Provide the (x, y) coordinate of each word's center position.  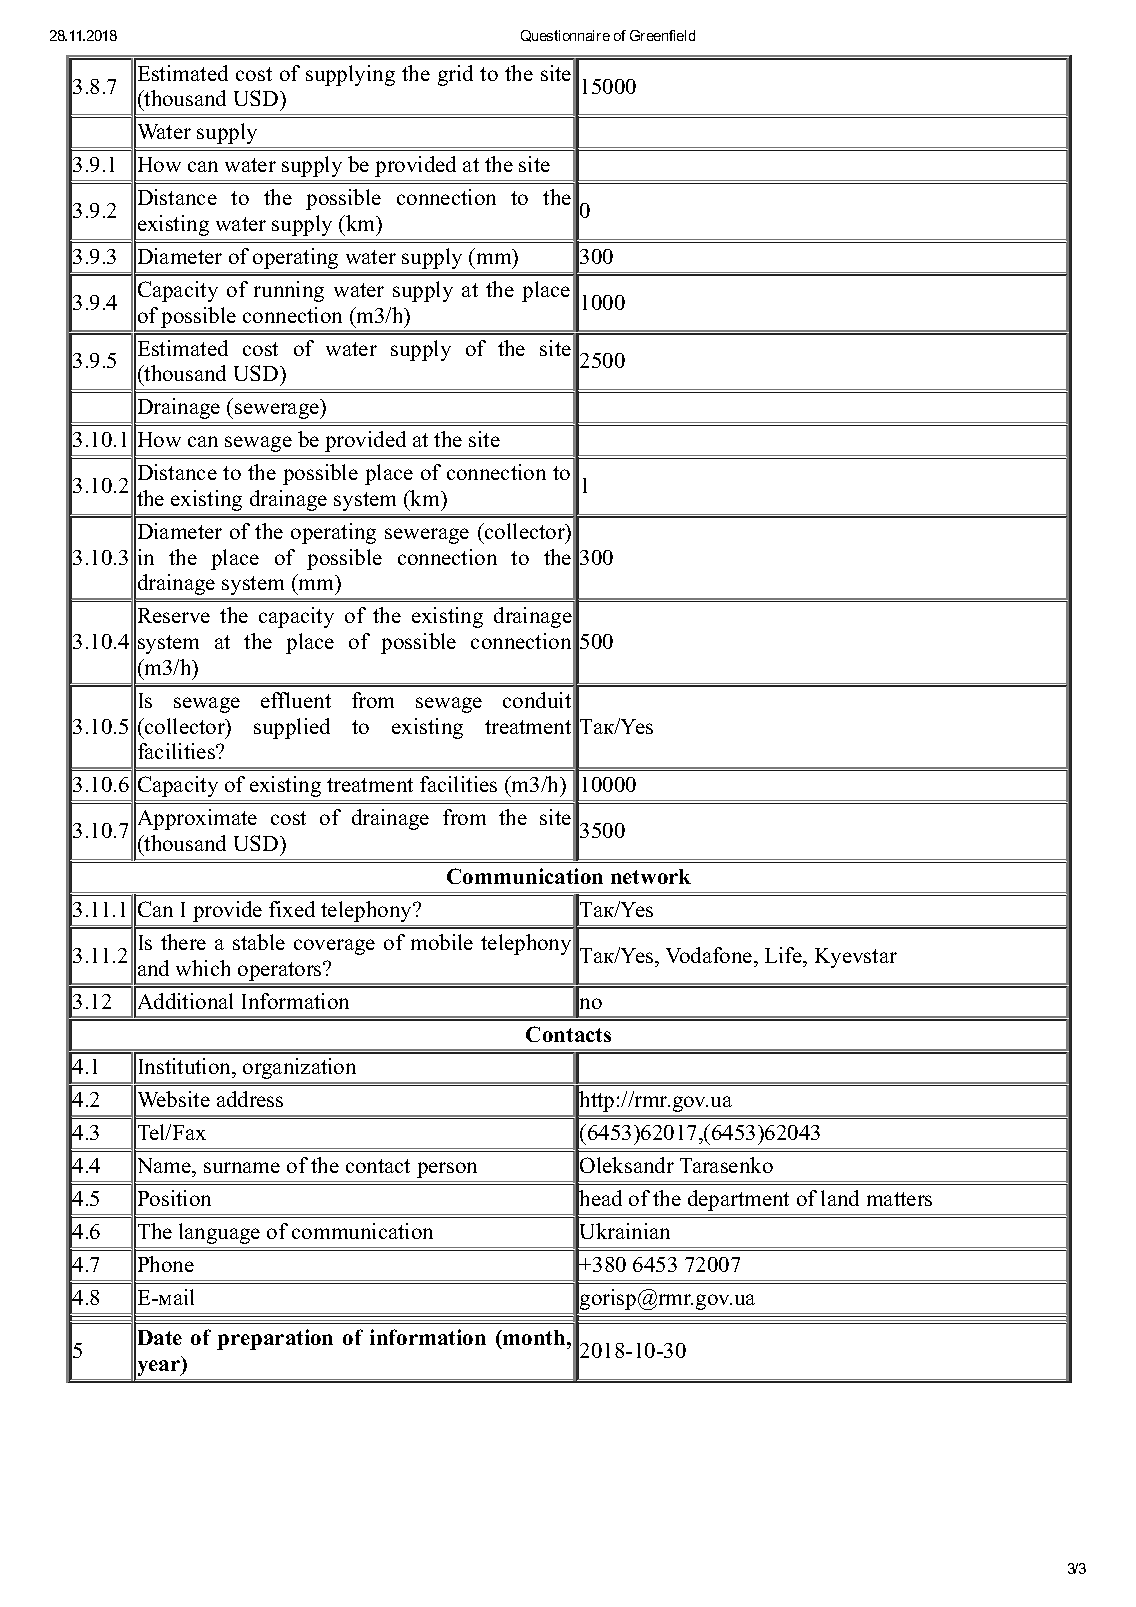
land (840, 1198)
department (738, 1200)
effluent (296, 700)
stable (259, 942)
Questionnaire (565, 36)
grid (455, 75)
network (651, 876)
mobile (442, 942)
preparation (275, 1339)
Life (785, 955)
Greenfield (662, 35)
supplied (292, 728)
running (289, 291)
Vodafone (710, 955)
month (534, 1337)
